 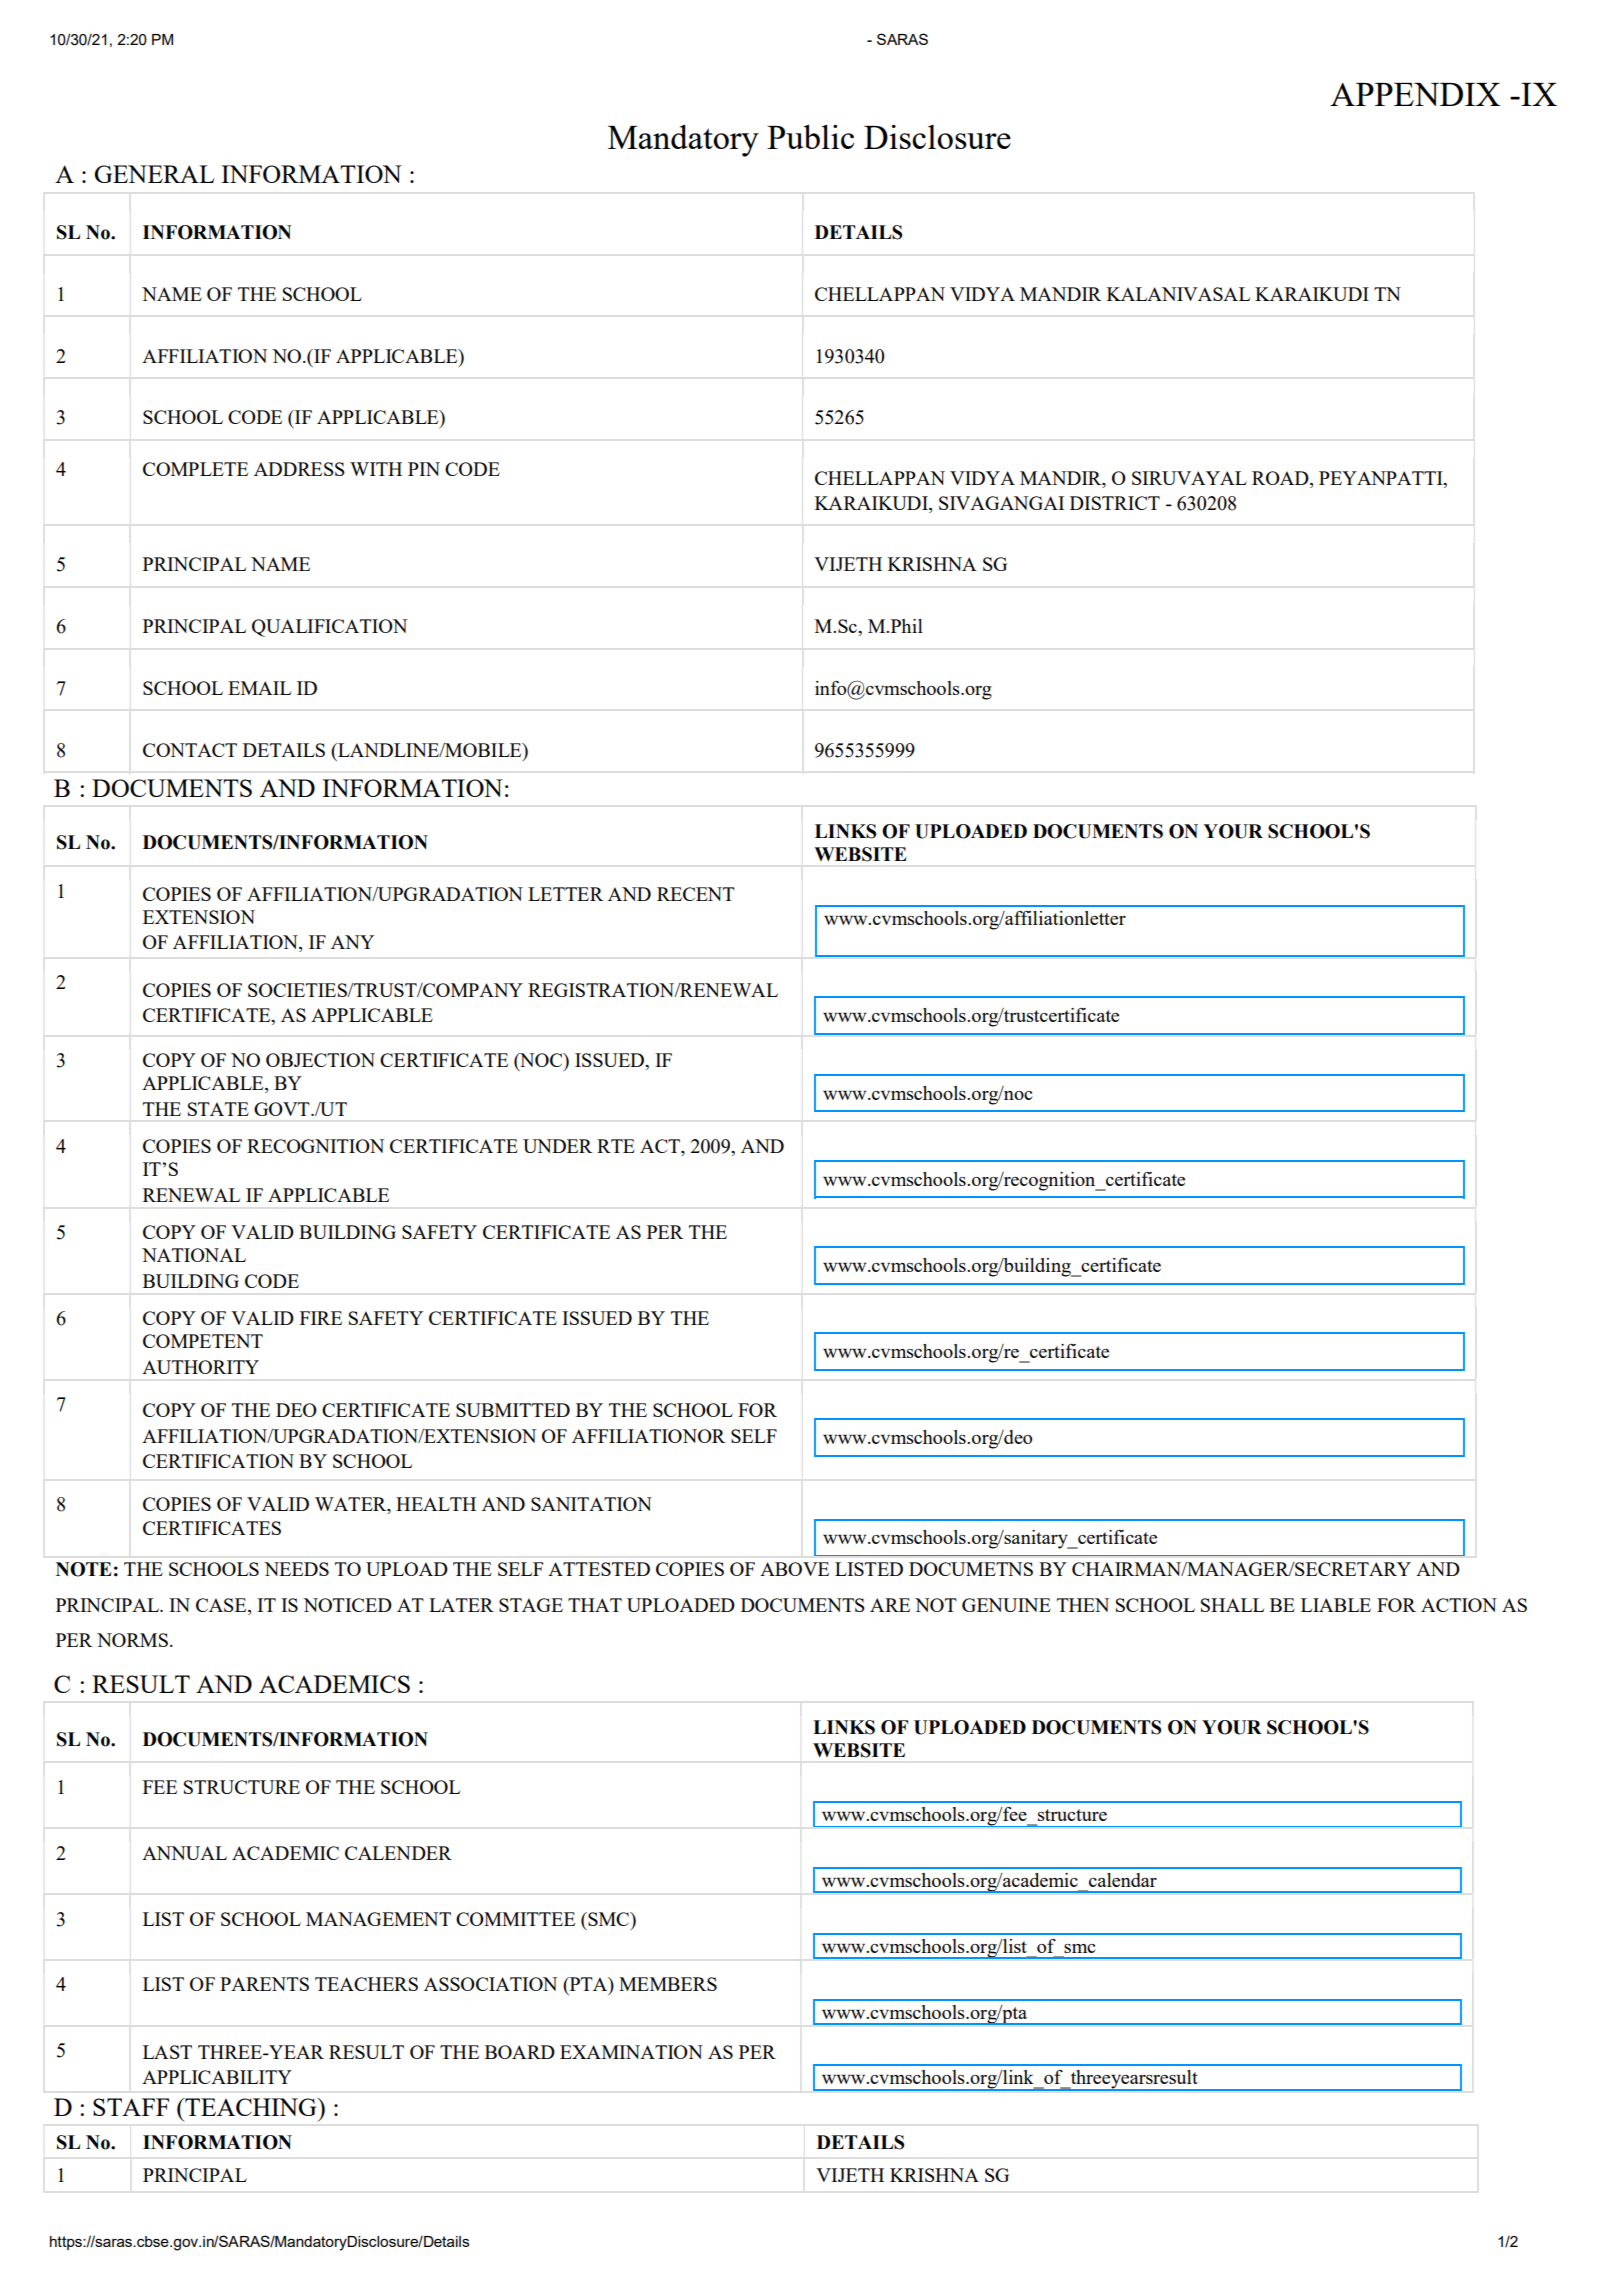 I want to click on RECENT, so click(x=696, y=894).
